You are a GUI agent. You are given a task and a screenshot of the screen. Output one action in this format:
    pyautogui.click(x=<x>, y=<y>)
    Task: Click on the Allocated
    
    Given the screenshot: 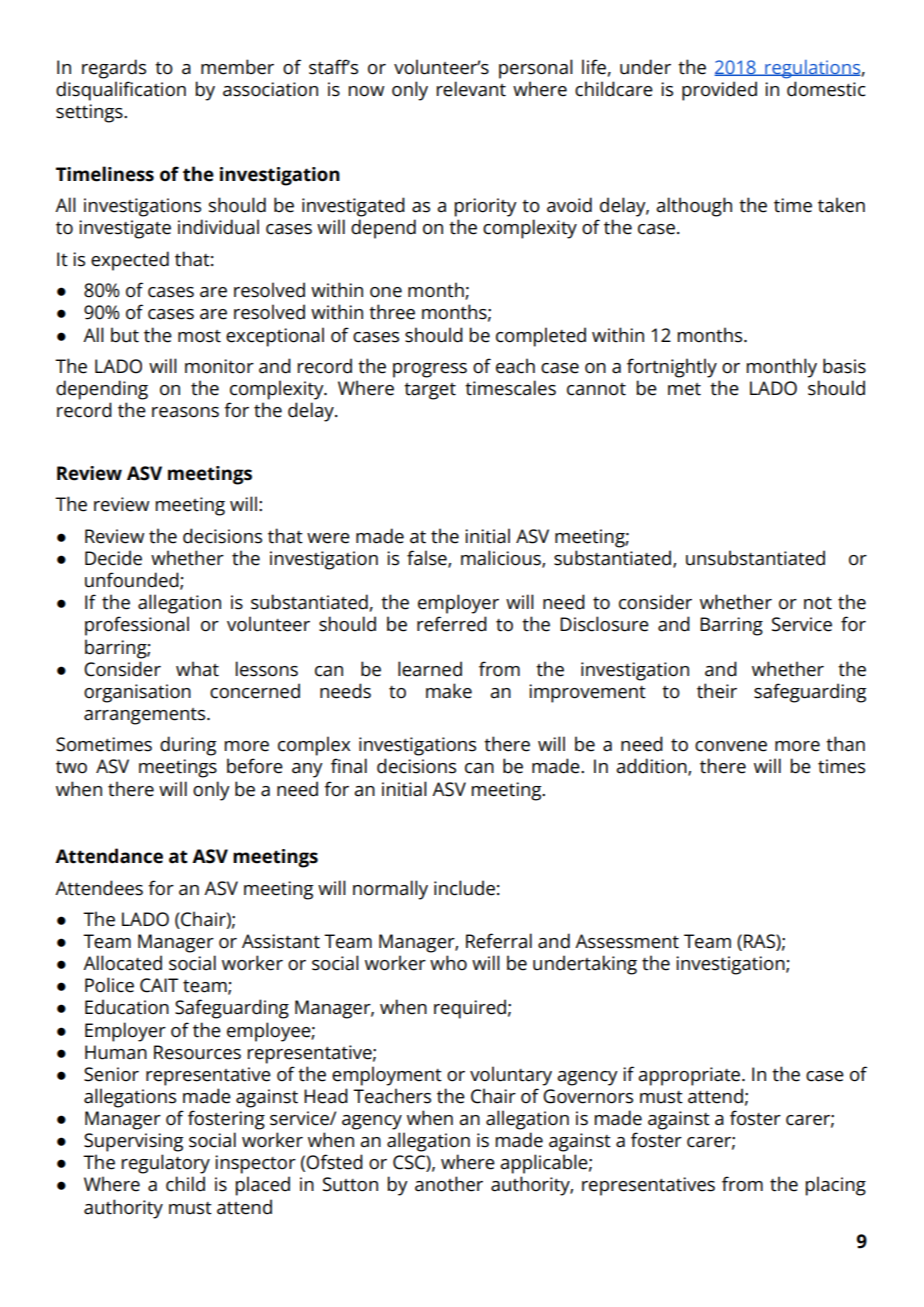 What is the action you would take?
    pyautogui.click(x=122, y=963)
